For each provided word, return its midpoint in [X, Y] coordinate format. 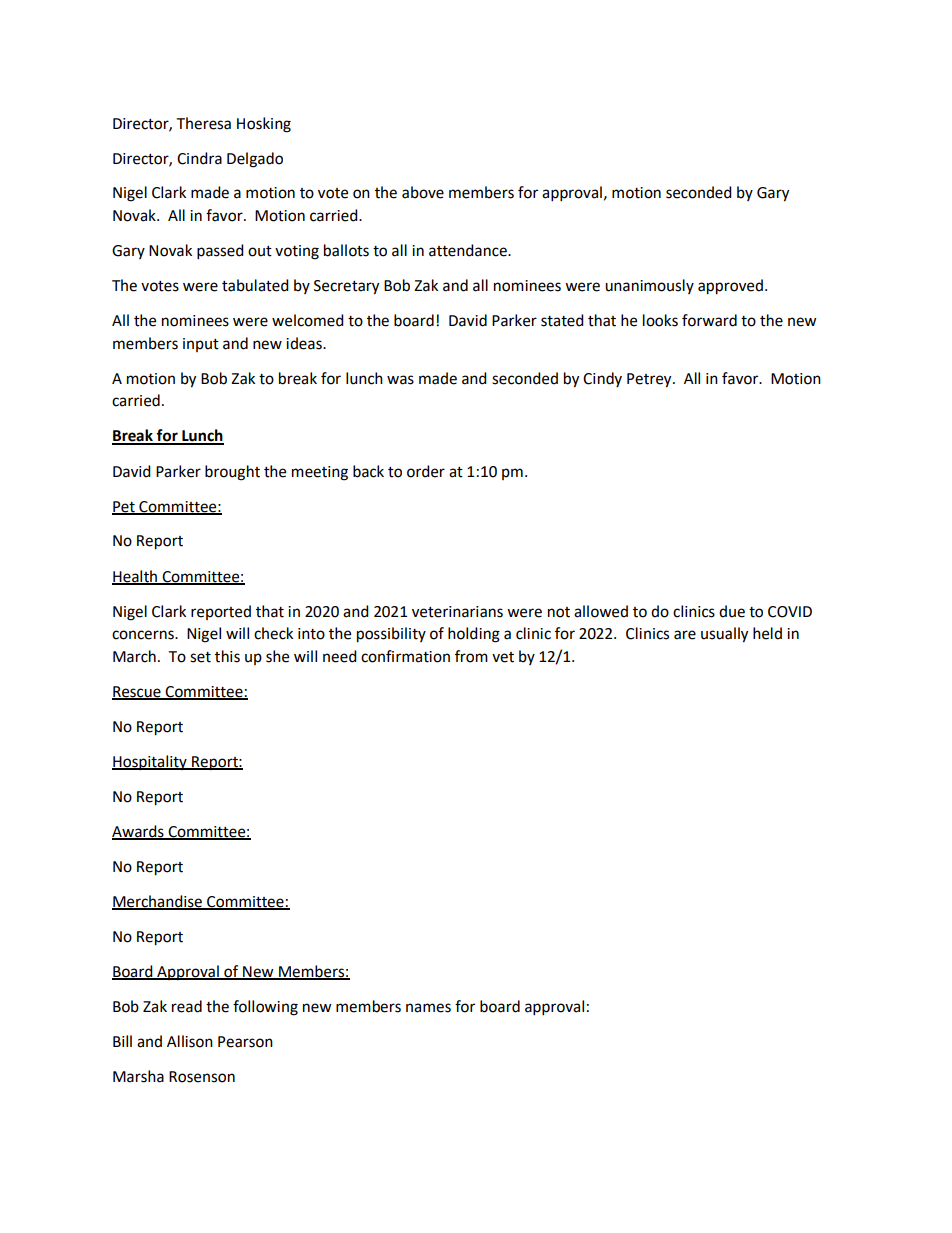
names [428, 1008]
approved [730, 287]
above [423, 192]
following [265, 1008]
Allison [190, 1041]
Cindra [199, 158]
